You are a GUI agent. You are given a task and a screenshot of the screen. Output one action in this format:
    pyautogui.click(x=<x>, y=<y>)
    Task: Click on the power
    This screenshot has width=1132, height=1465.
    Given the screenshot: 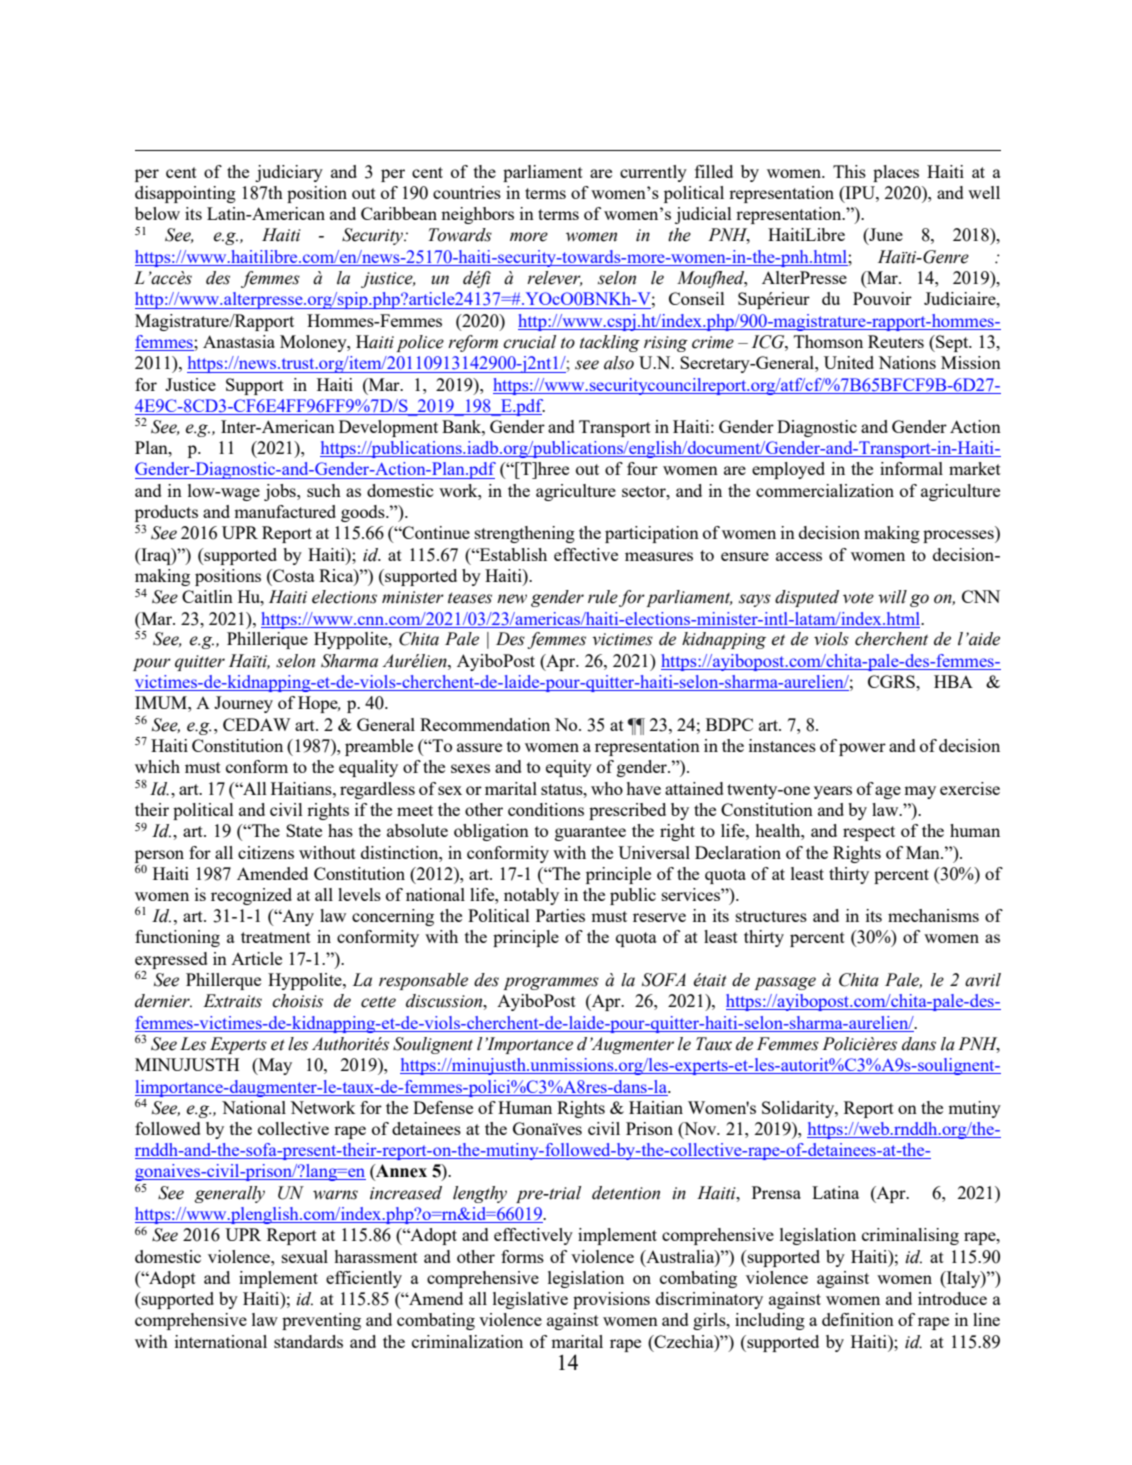 What is the action you would take?
    pyautogui.click(x=862, y=749)
